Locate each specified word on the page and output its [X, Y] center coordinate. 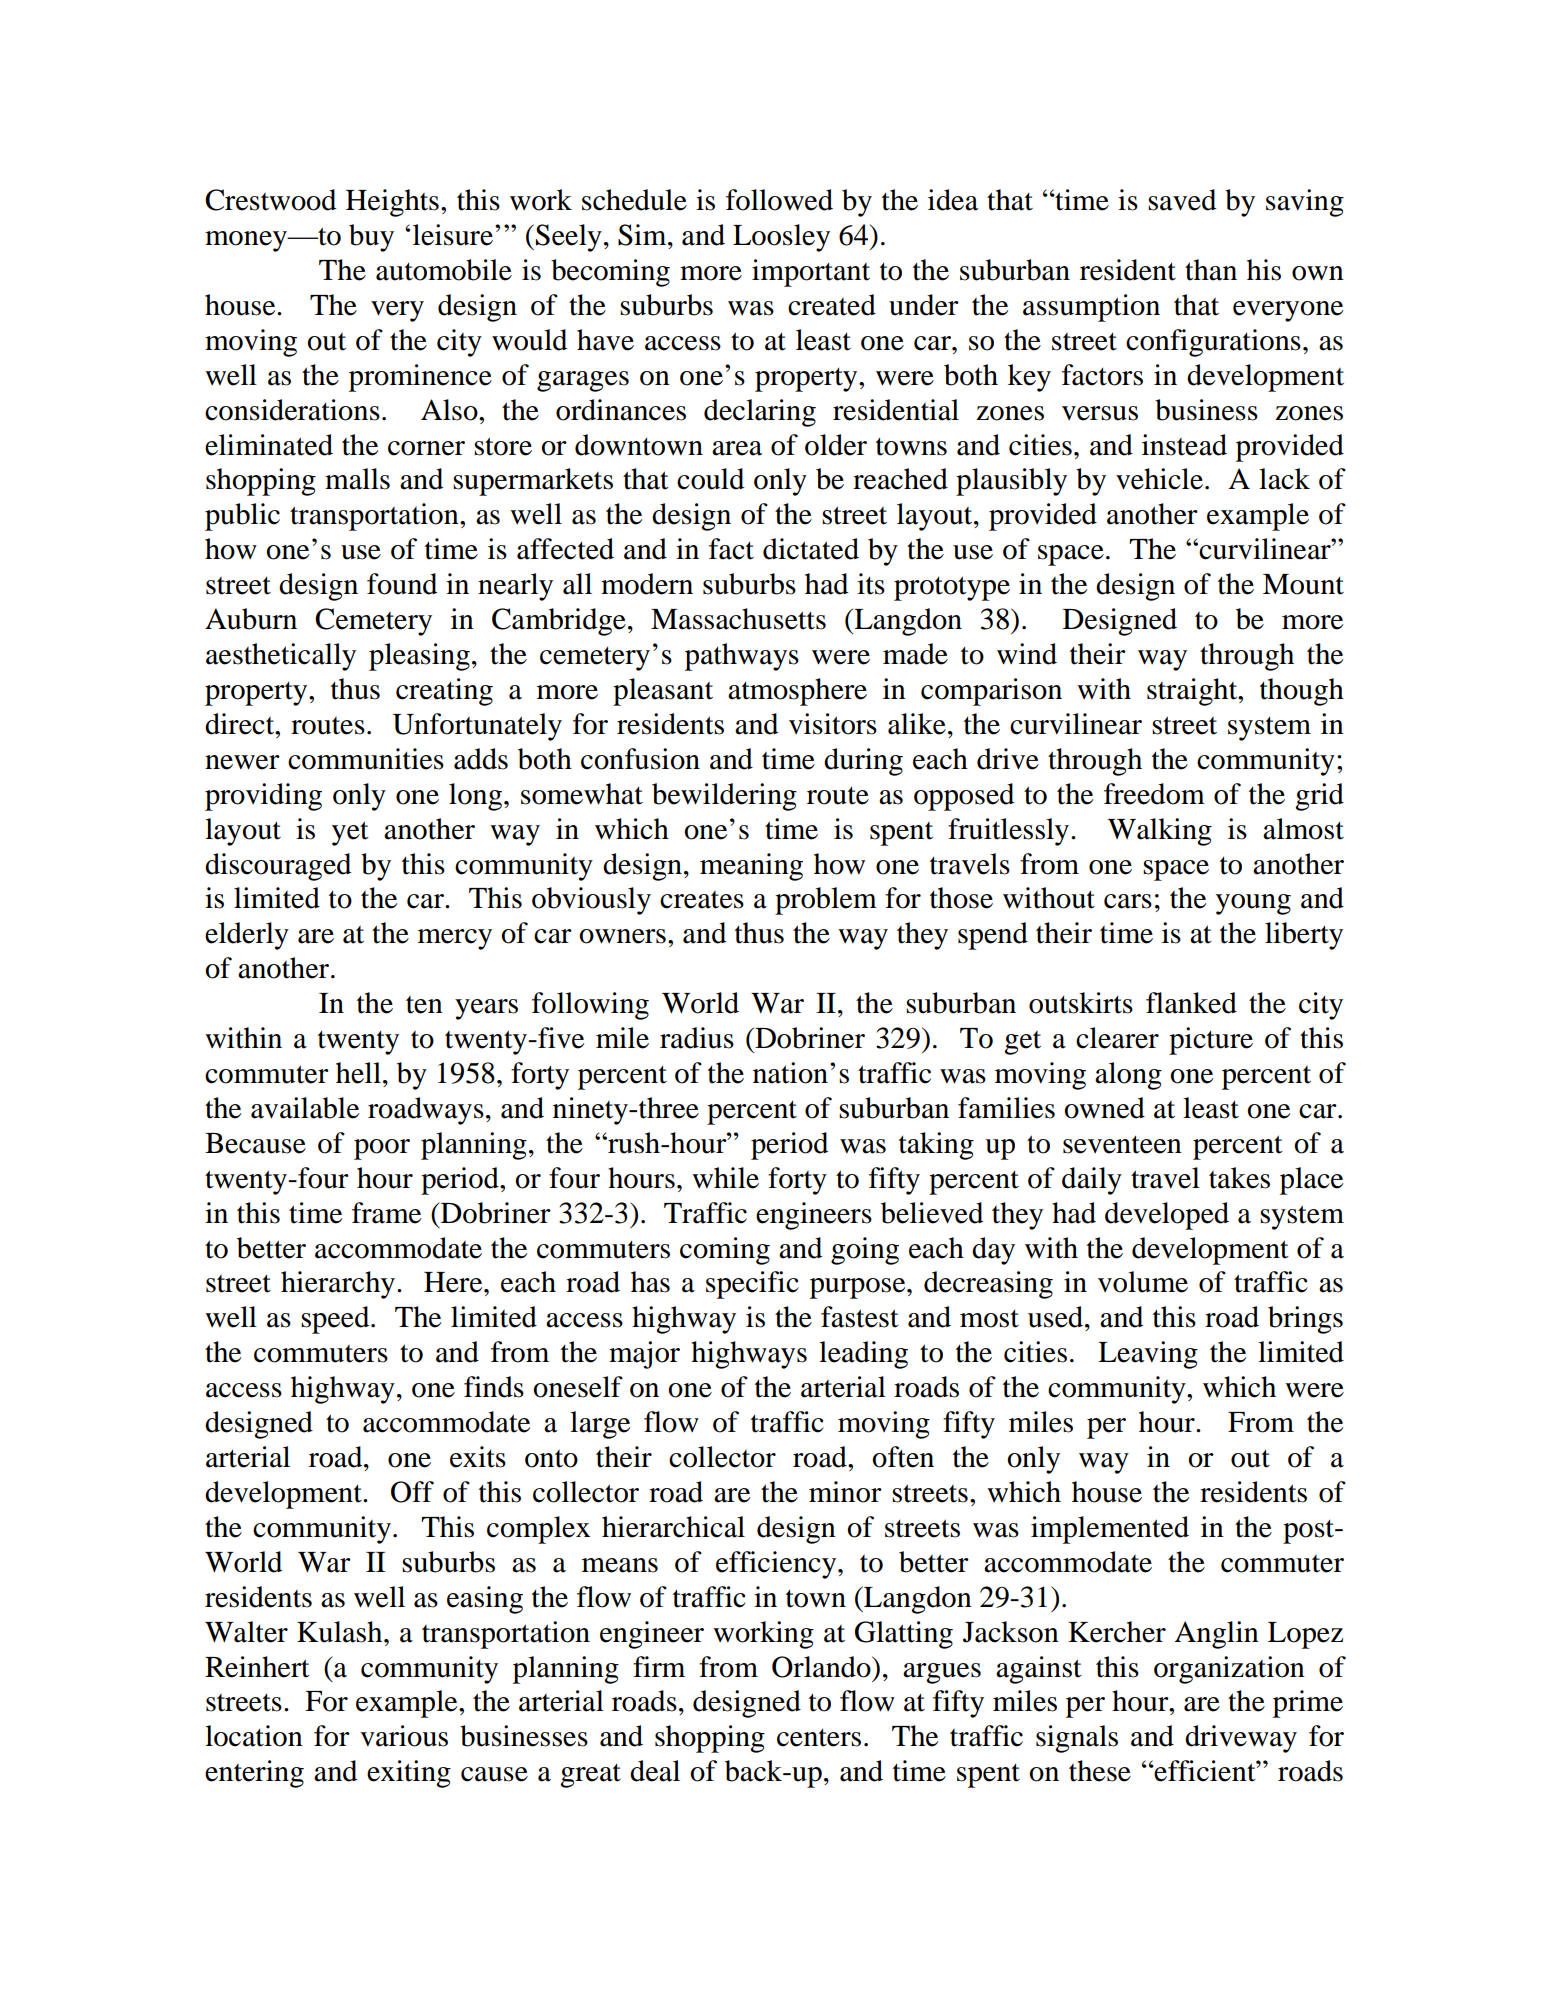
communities [366, 759]
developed [1167, 1216]
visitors [833, 724]
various [404, 1736]
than [1211, 270]
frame [386, 1213]
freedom [1154, 794]
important [811, 273]
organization [1229, 1670]
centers [819, 1738]
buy [371, 238]
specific [752, 1285]
